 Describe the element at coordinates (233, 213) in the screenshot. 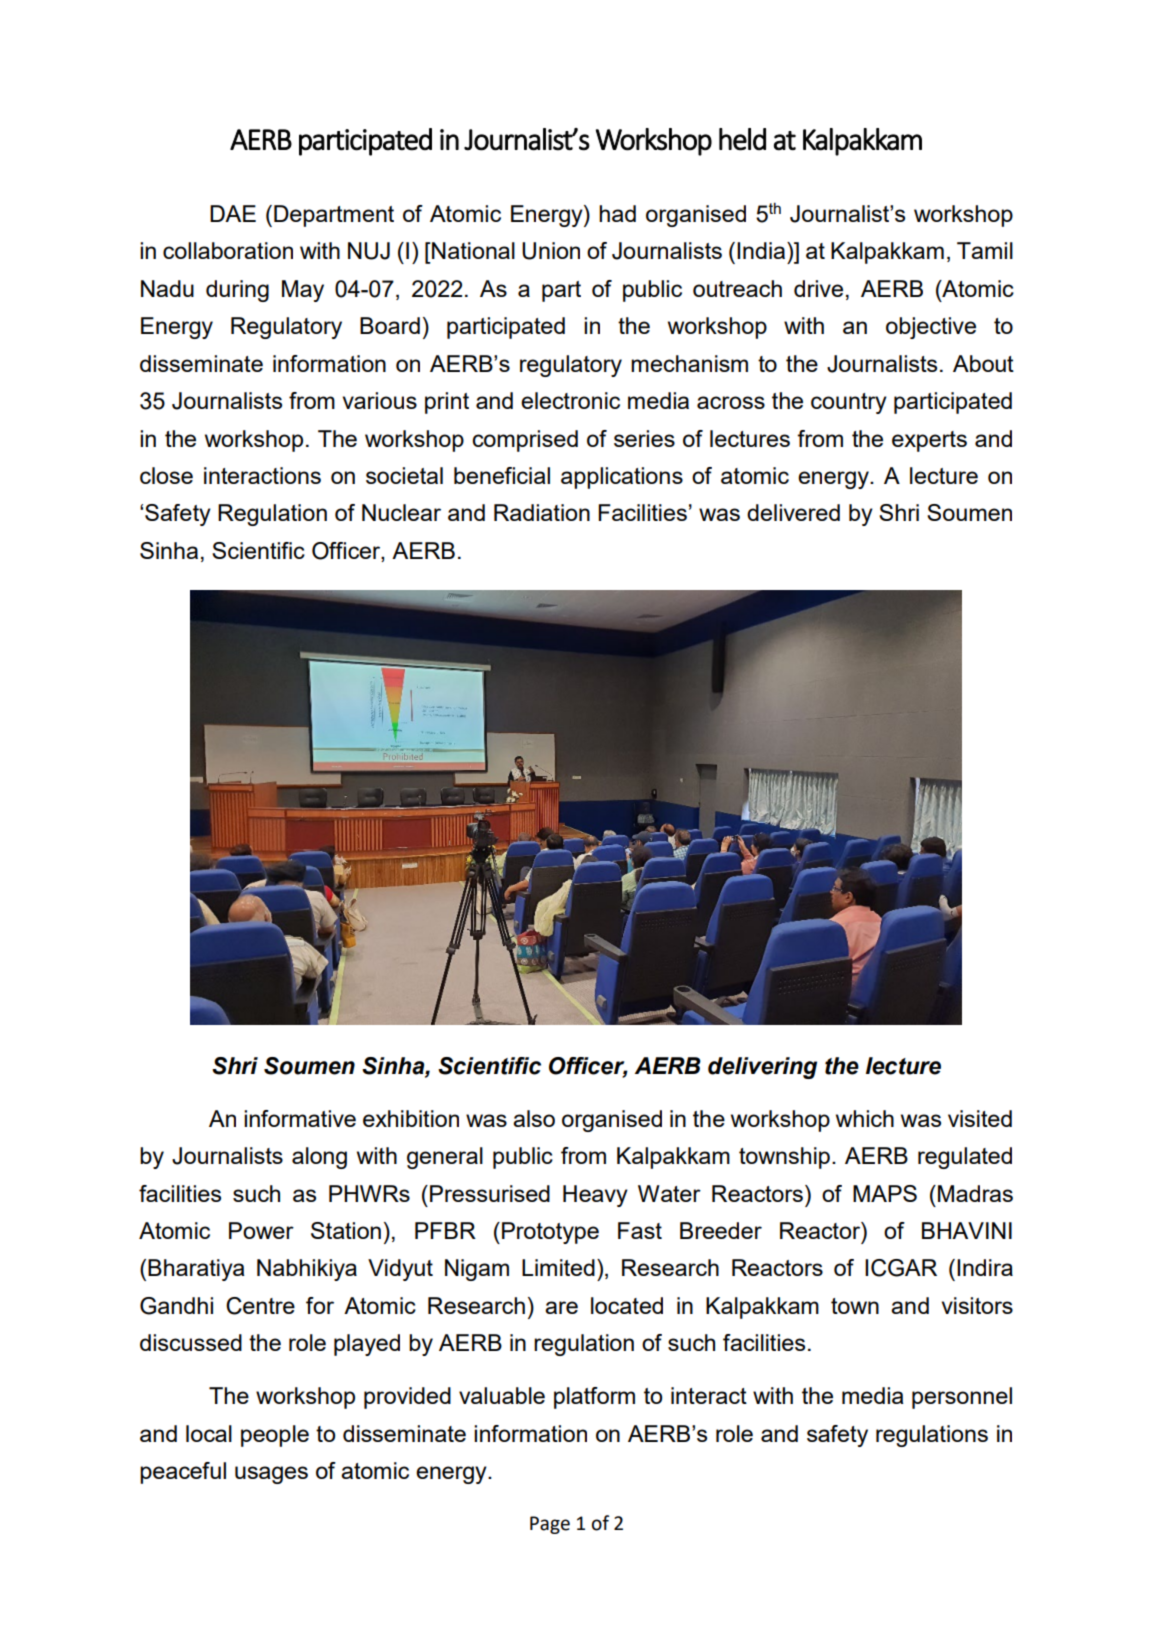

I see `DAE` at that location.
